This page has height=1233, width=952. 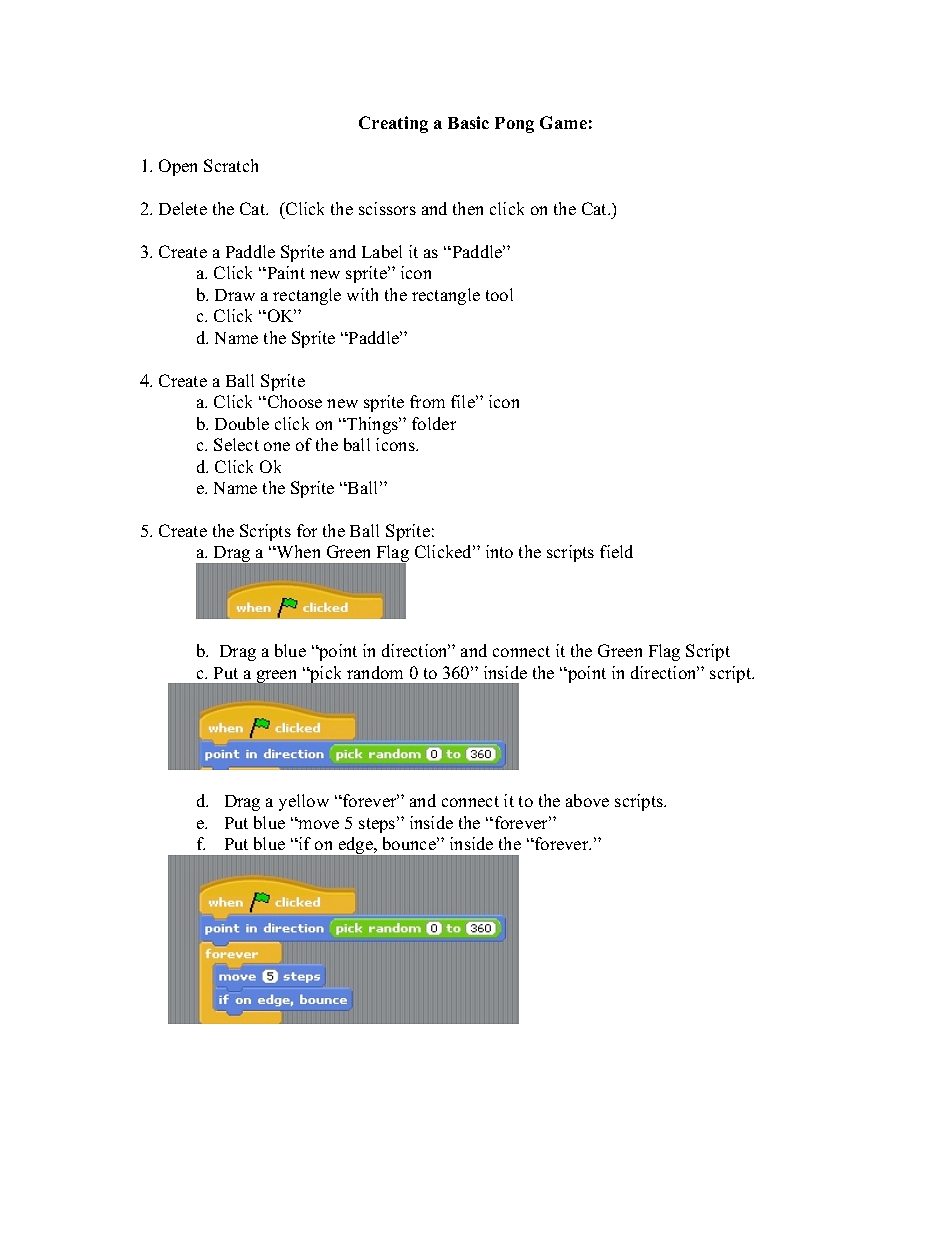 What do you see at coordinates (304, 802) in the page?
I see `yellow` at bounding box center [304, 802].
